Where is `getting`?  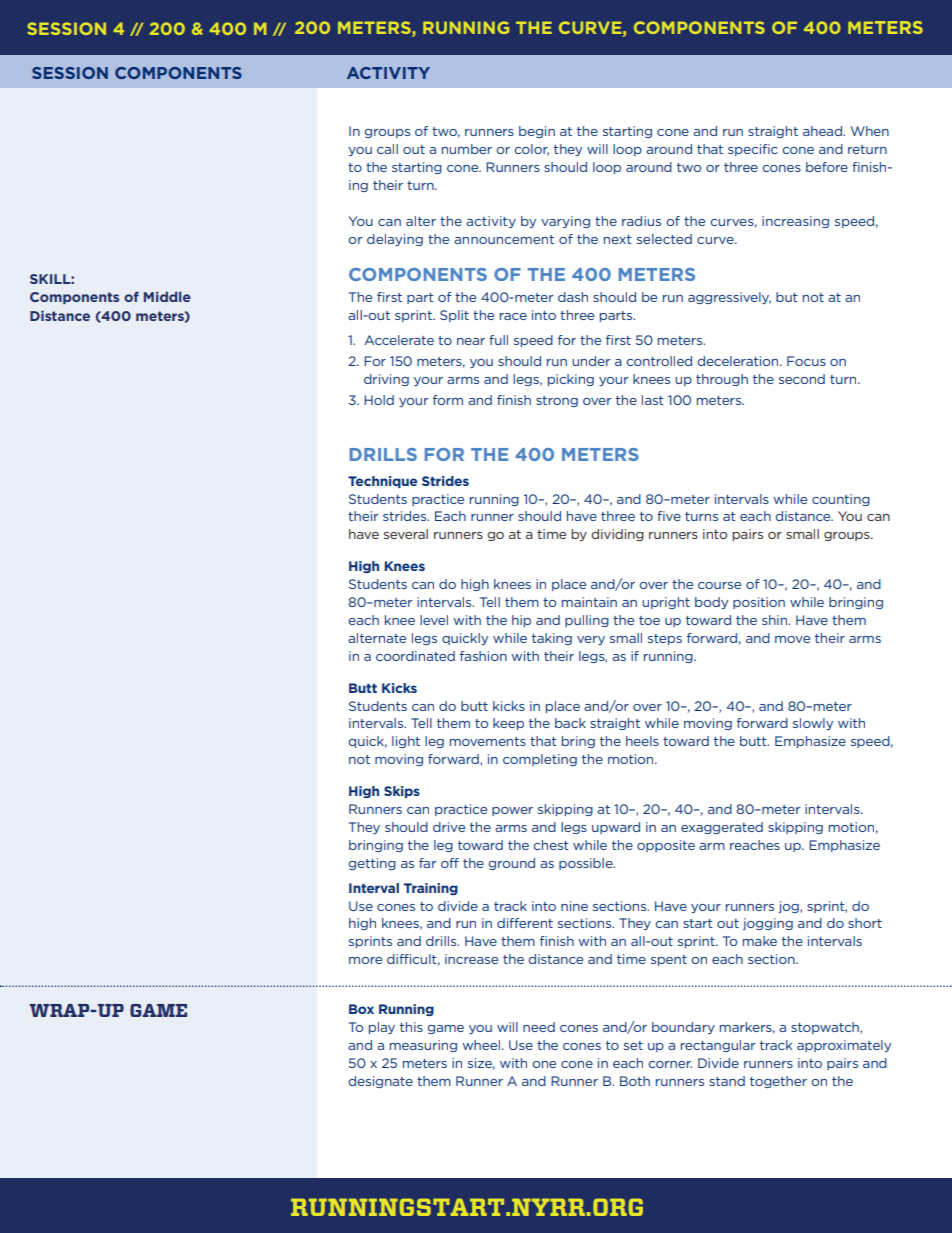
getting is located at coordinates (372, 864).
